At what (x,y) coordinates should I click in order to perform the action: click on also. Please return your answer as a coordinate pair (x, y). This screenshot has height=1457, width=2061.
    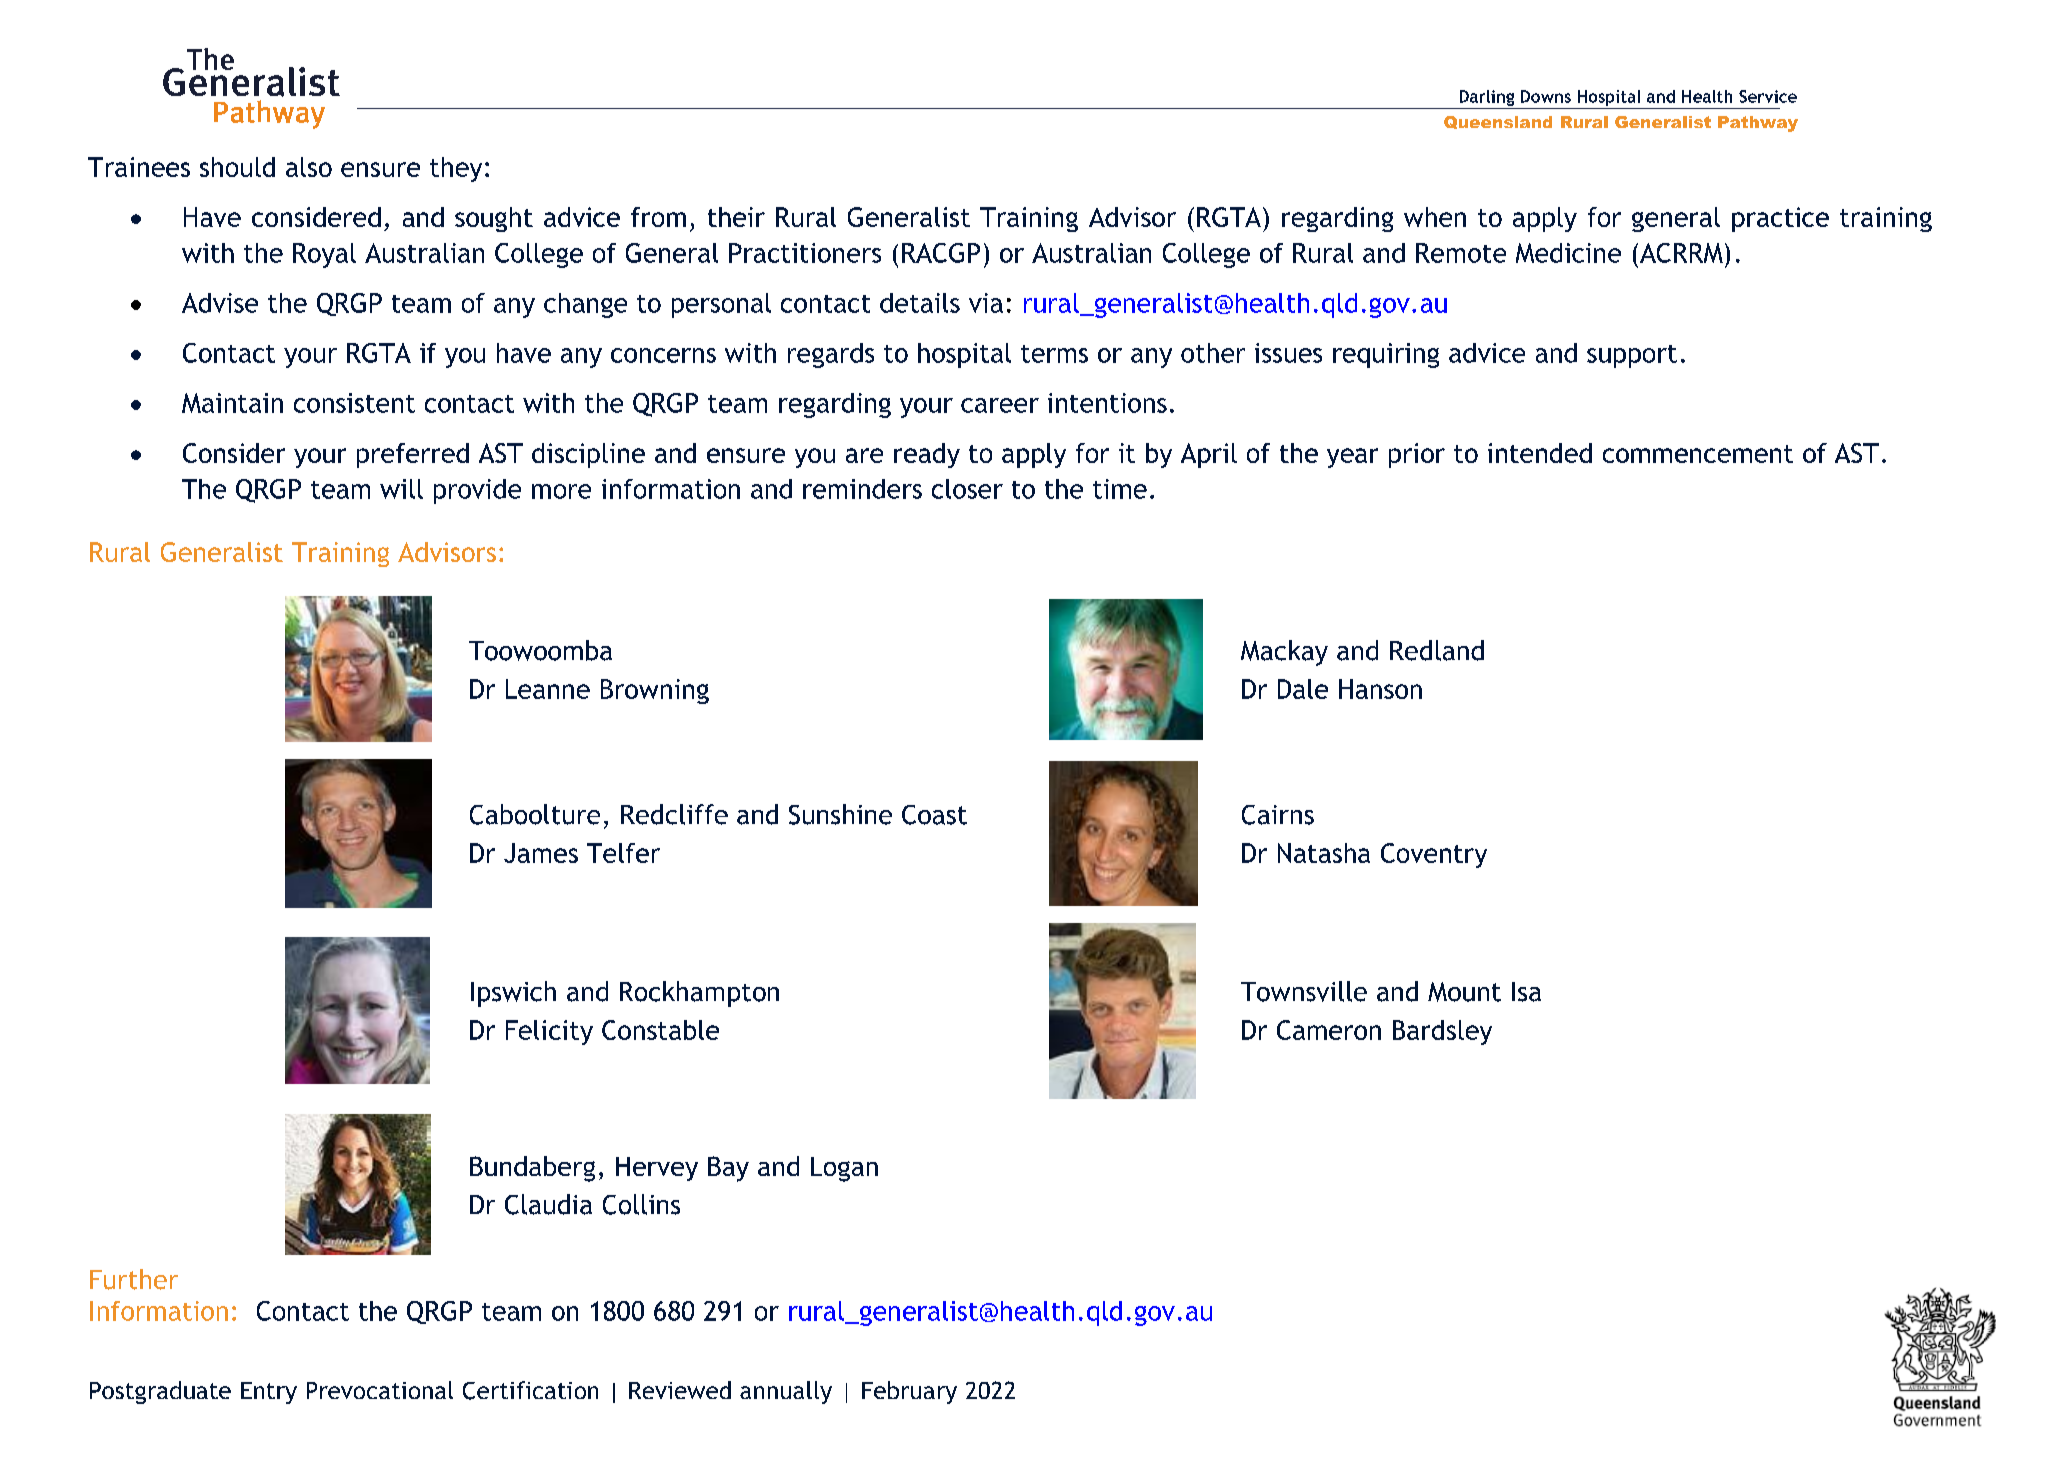
    Looking at the image, I should click on (309, 167).
